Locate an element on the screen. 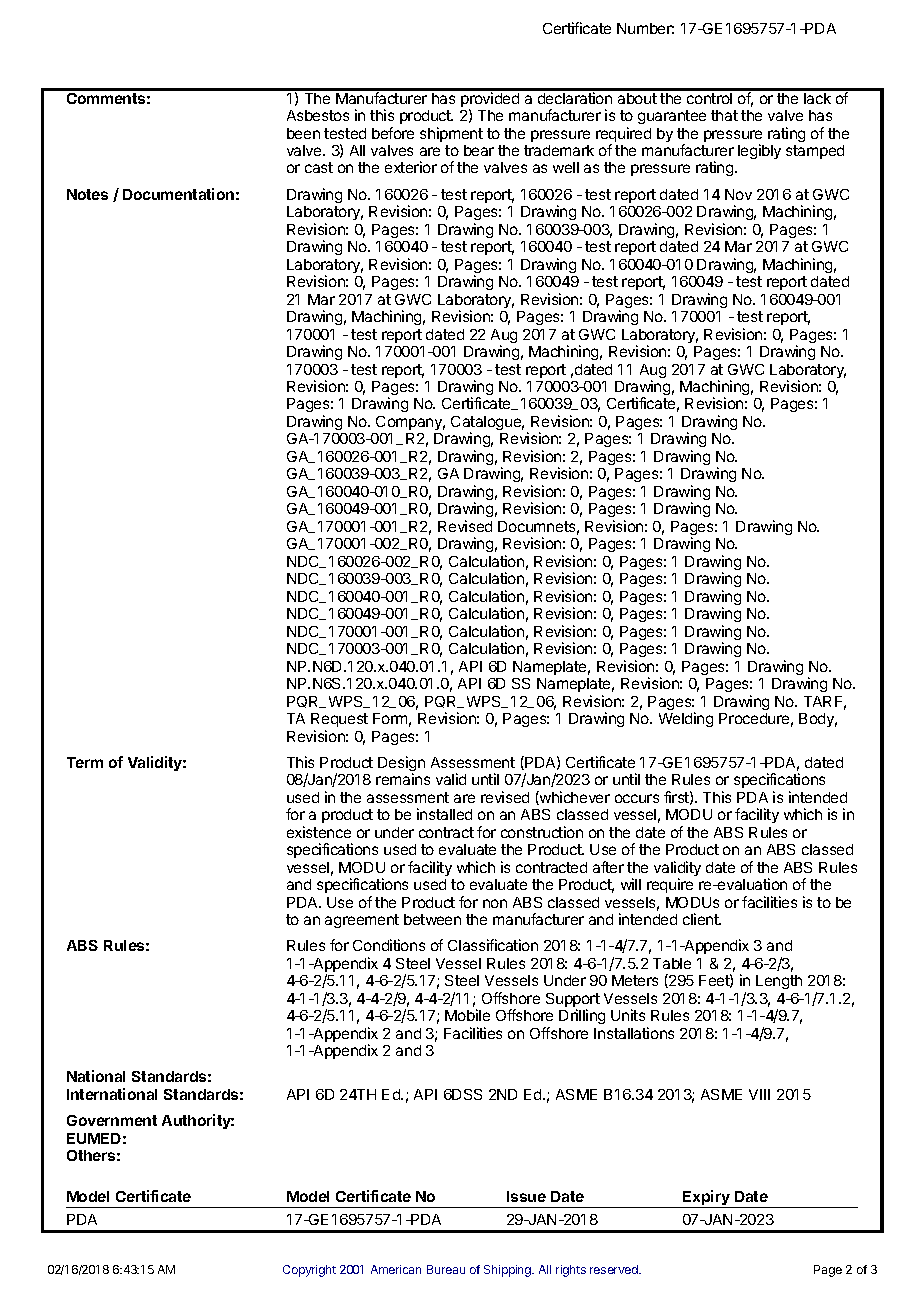 The height and width of the screenshot is (1308, 924). client is located at coordinates (702, 919).
